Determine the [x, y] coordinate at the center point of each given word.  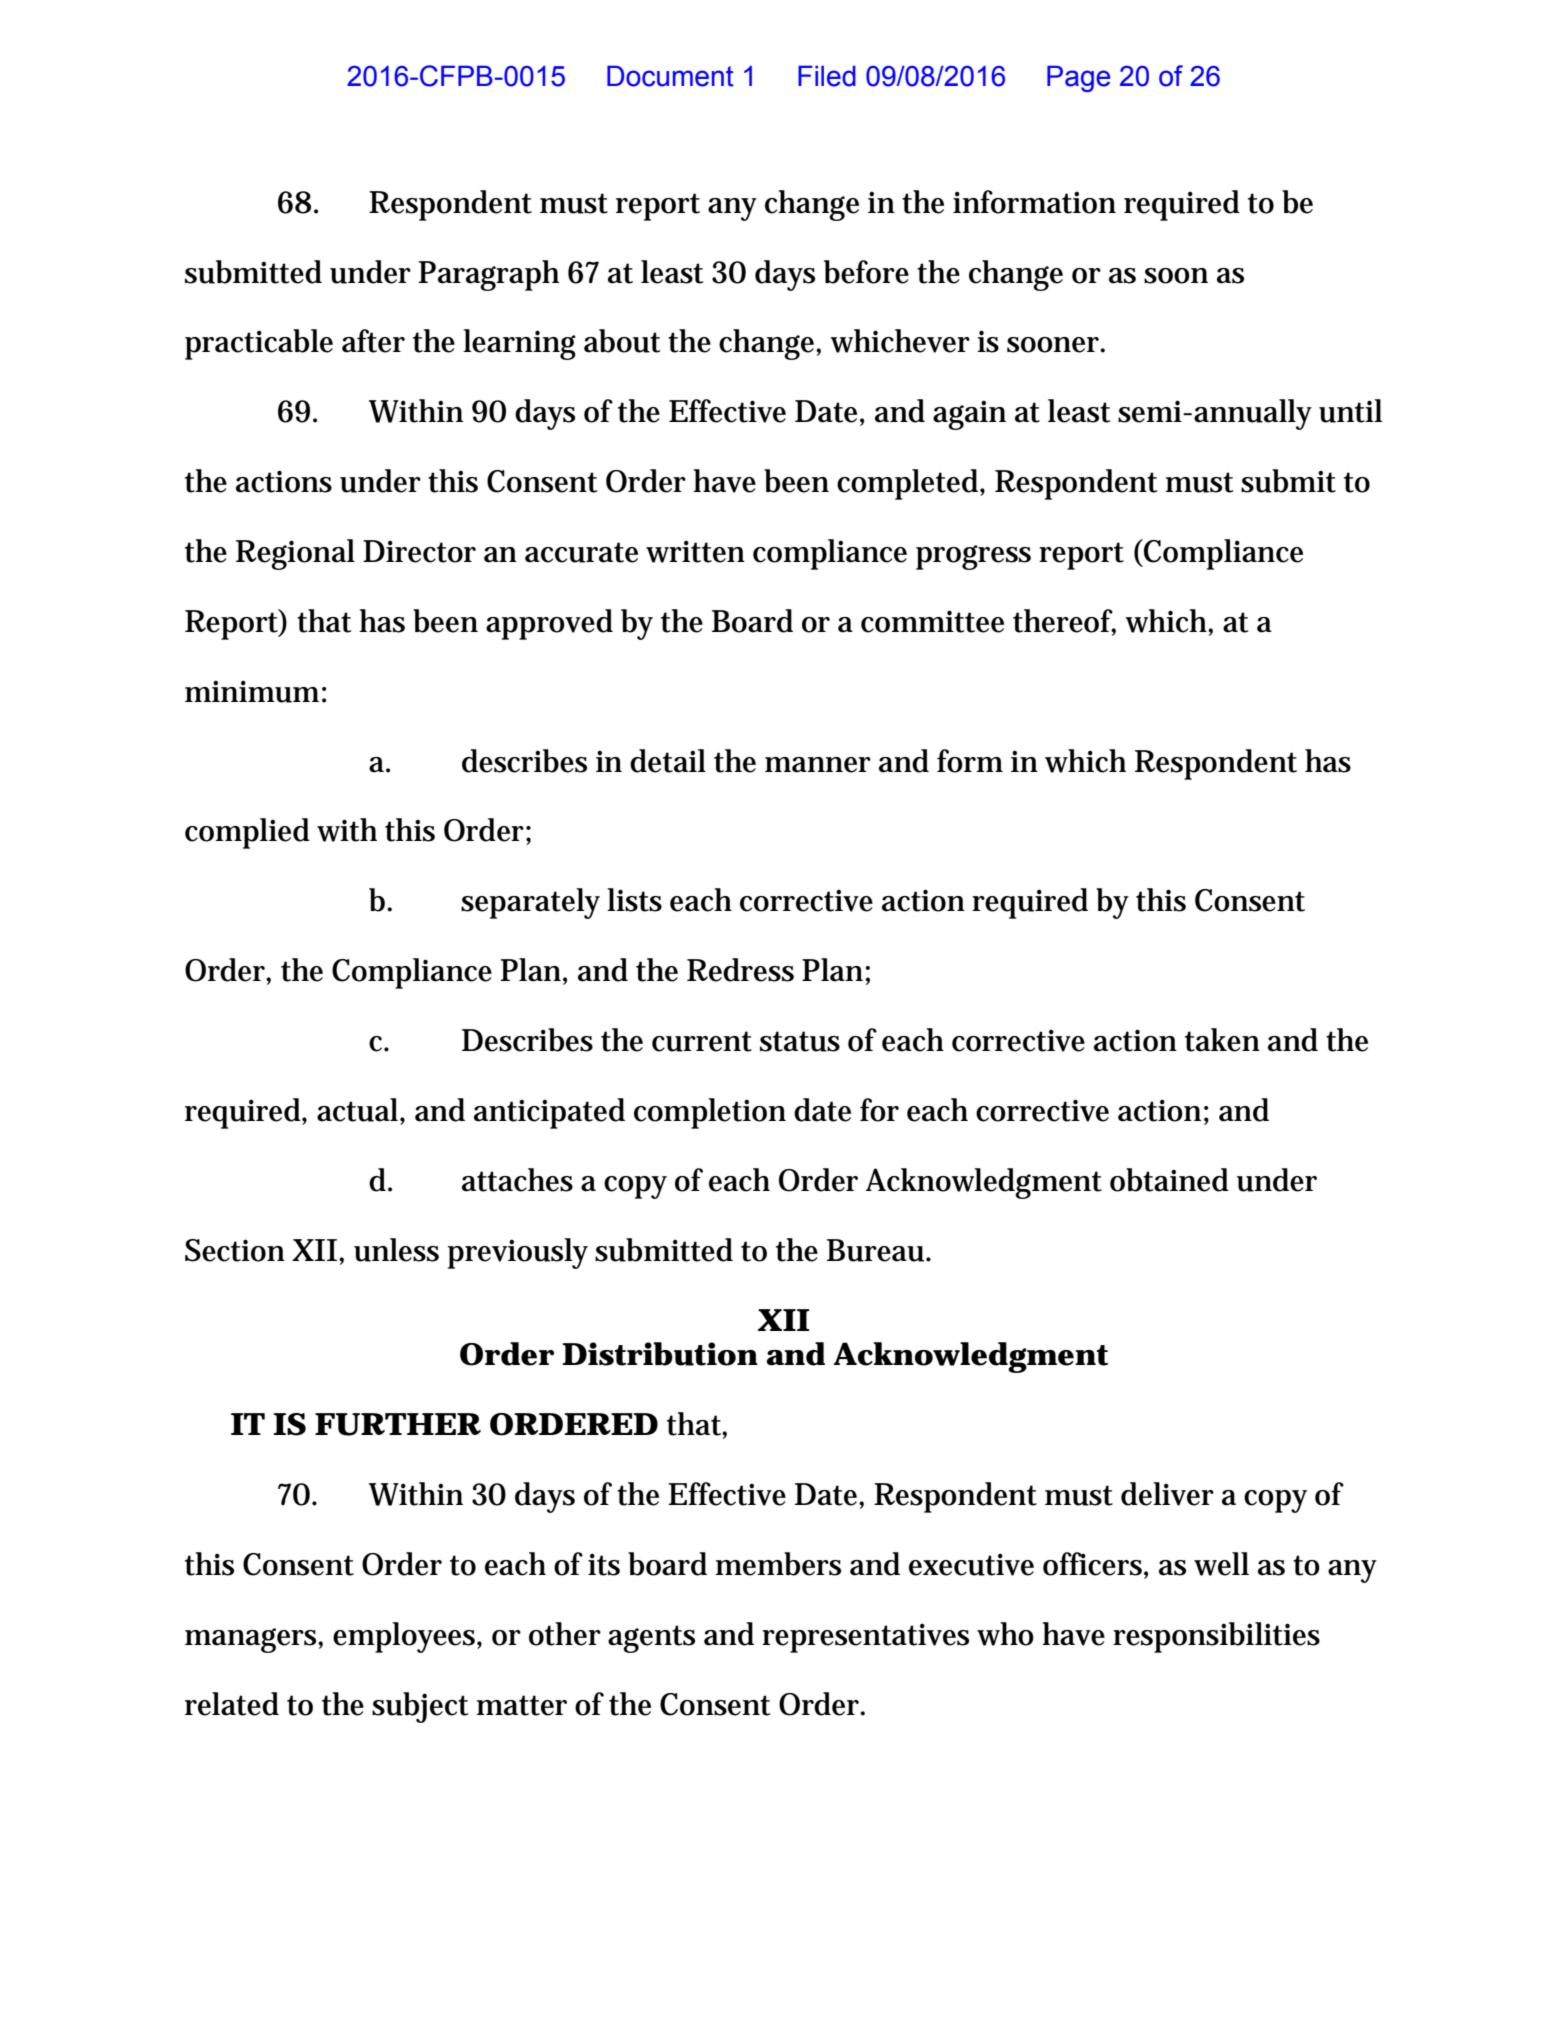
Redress [740, 970]
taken [1222, 1040]
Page [1078, 78]
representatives [865, 1638]
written [695, 551]
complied [247, 833]
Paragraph [488, 275]
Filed [827, 76]
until [1351, 411]
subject [420, 1707]
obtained [1169, 1180]
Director [419, 551]
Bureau [877, 1250]
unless [396, 1250]
